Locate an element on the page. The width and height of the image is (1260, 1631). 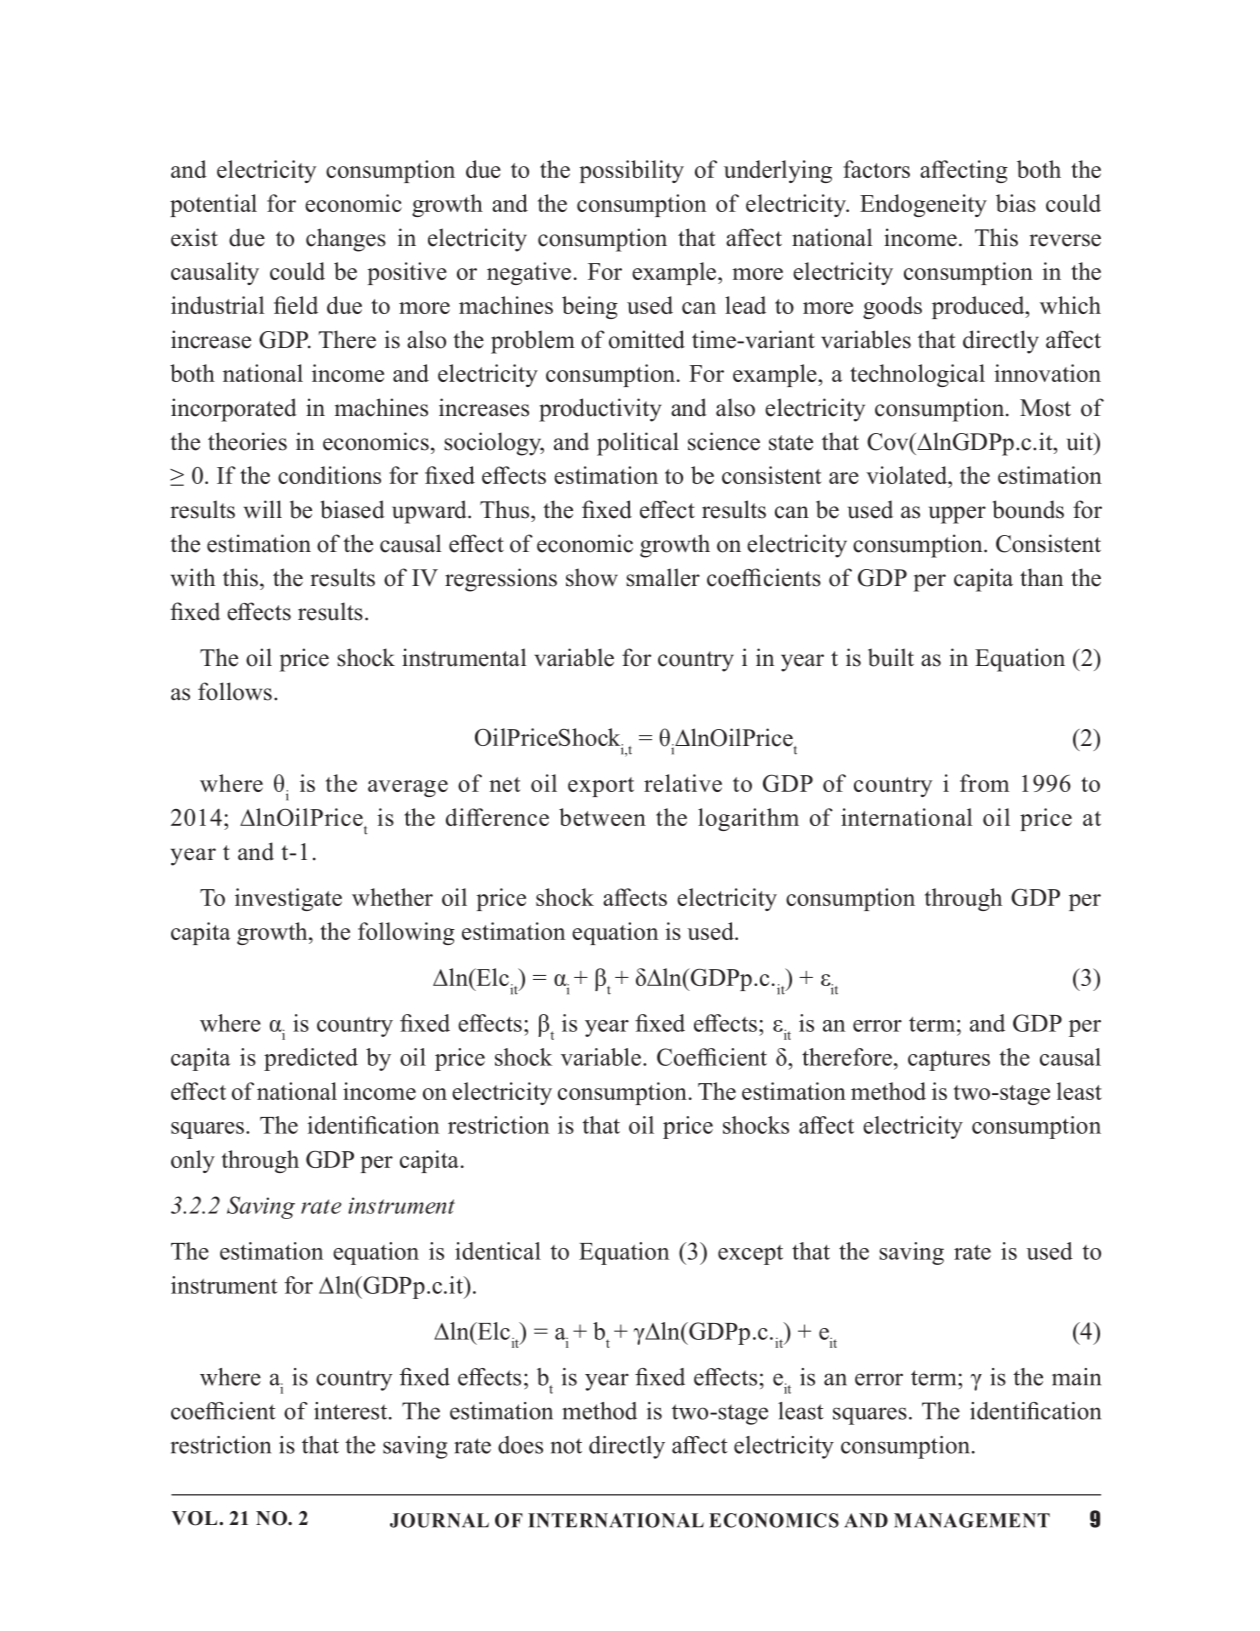
main is located at coordinates (1076, 1377).
